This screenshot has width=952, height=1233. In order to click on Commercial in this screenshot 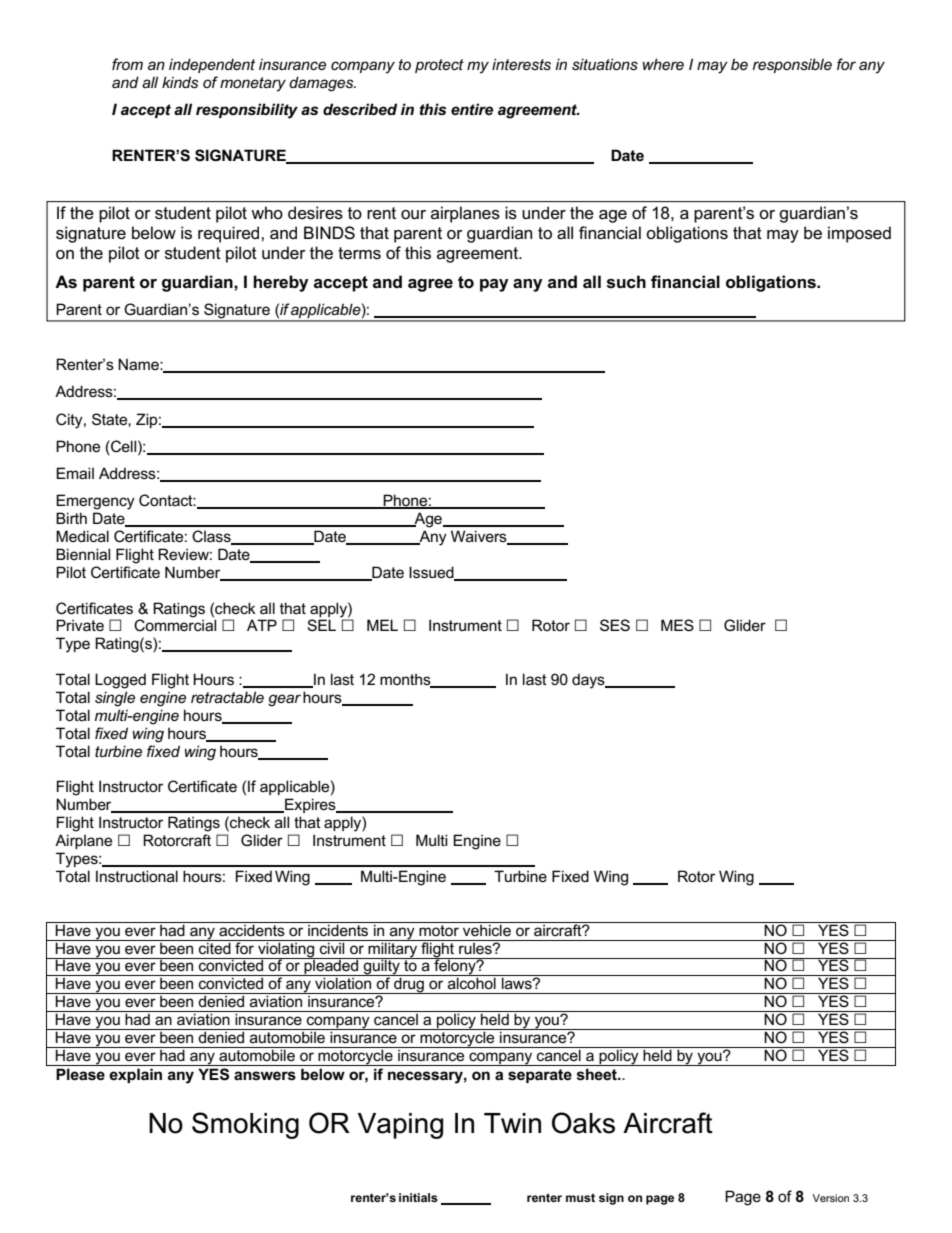, I will do `click(175, 624)`.
